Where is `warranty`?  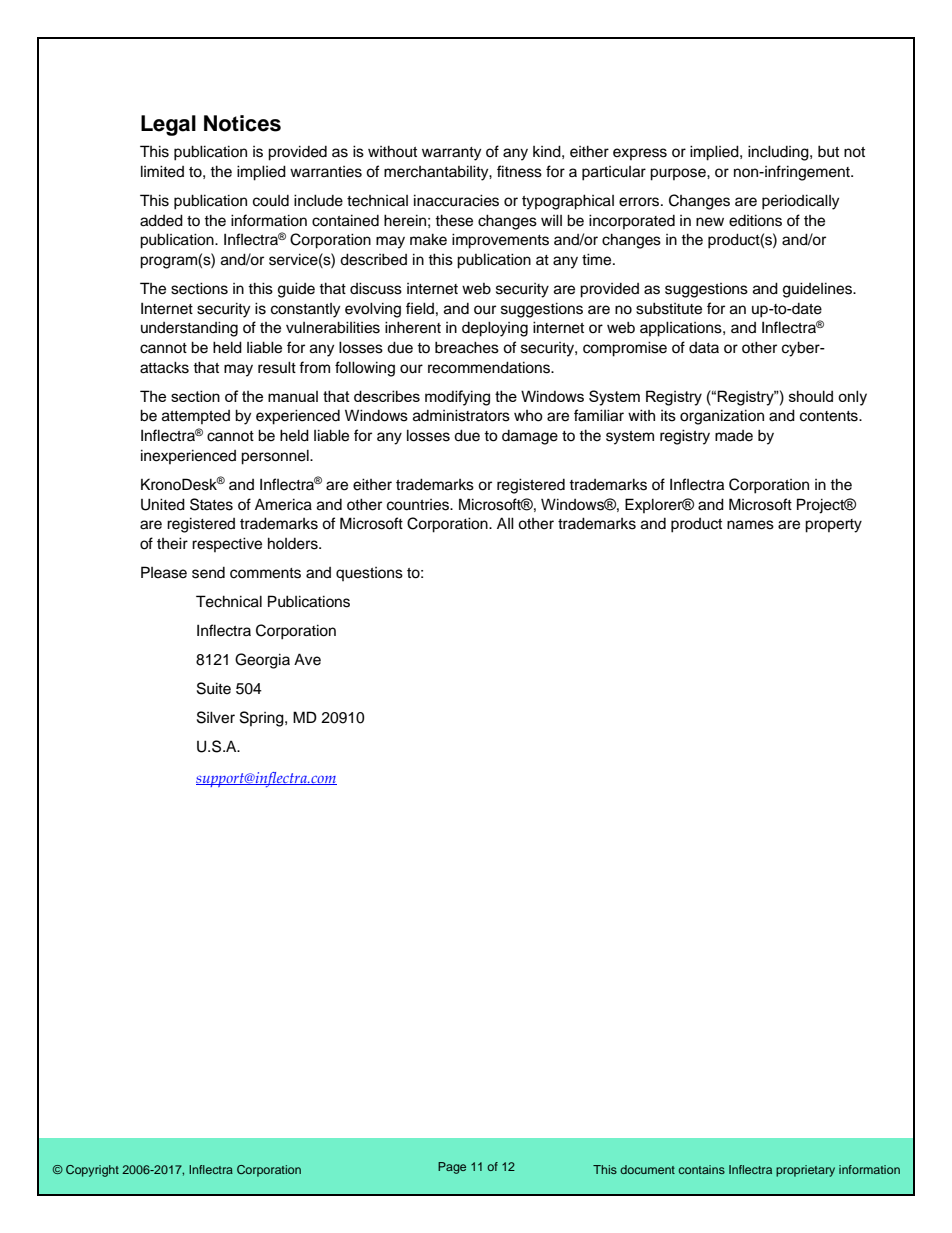 warranty is located at coordinates (451, 154).
